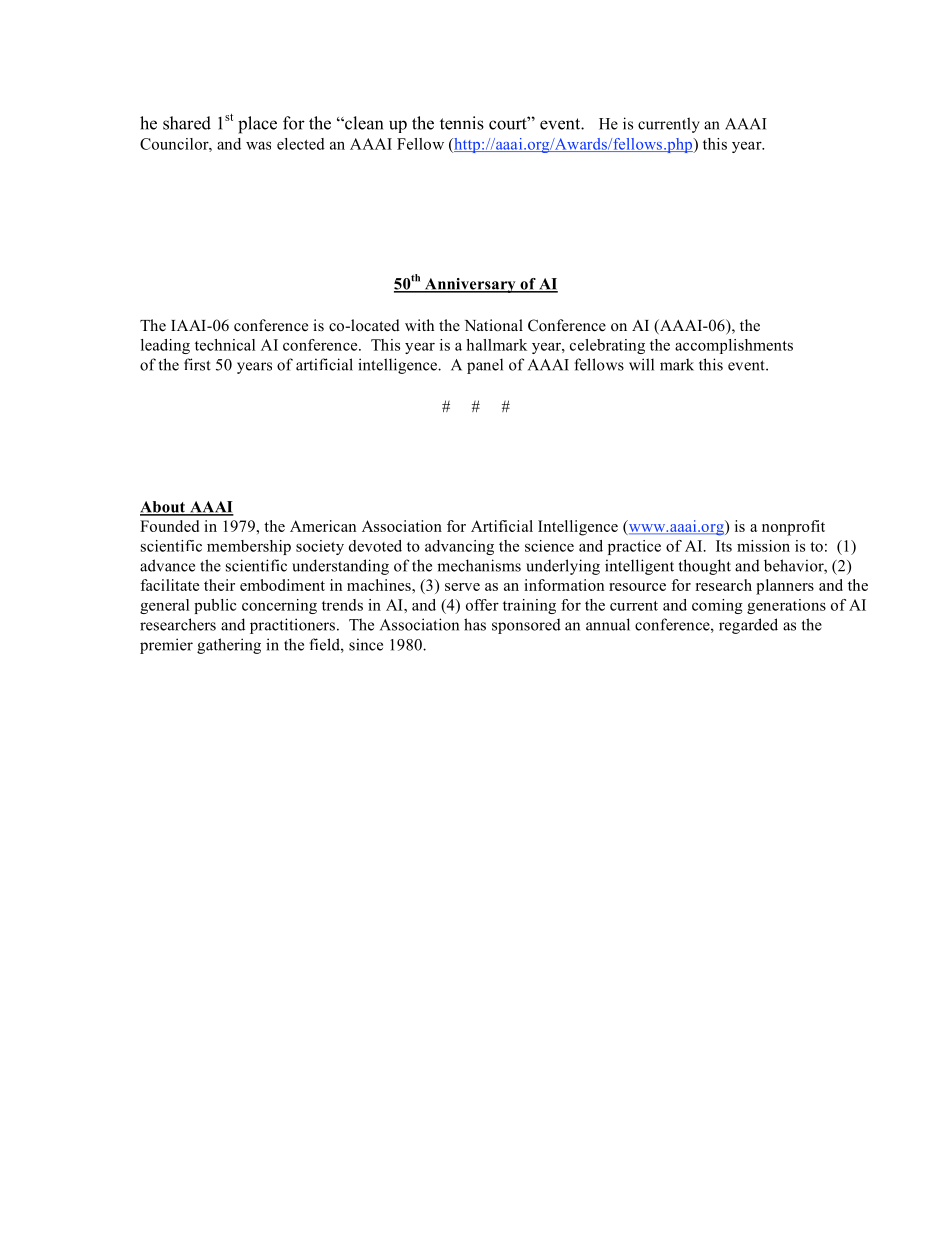  I want to click on will, so click(641, 364).
